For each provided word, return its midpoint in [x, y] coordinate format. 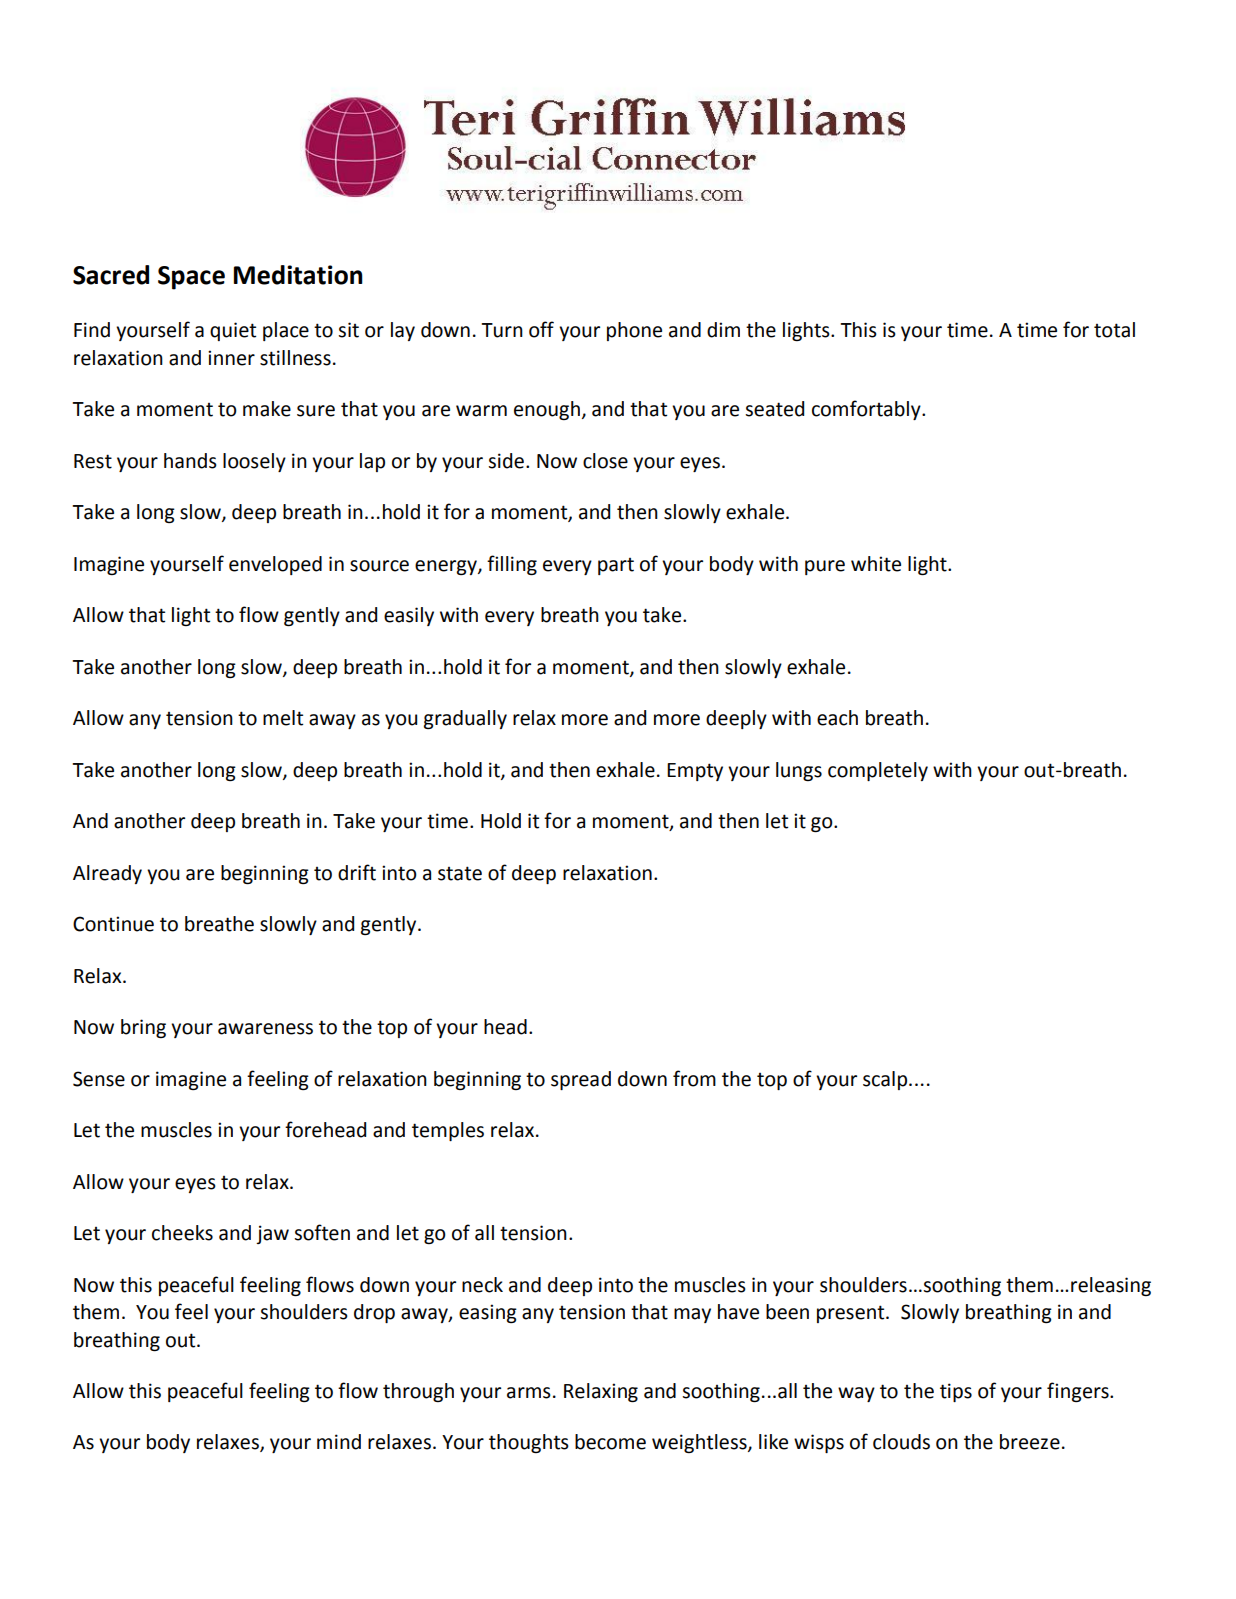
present [852, 1314]
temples [448, 1131]
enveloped [275, 565]
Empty [695, 772]
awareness [265, 1029]
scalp [886, 1080]
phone [634, 331]
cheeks [182, 1233]
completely [878, 771]
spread [581, 1080]
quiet [233, 331]
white [876, 564]
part [616, 566]
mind [339, 1442]
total [1114, 330]
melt [283, 718]
